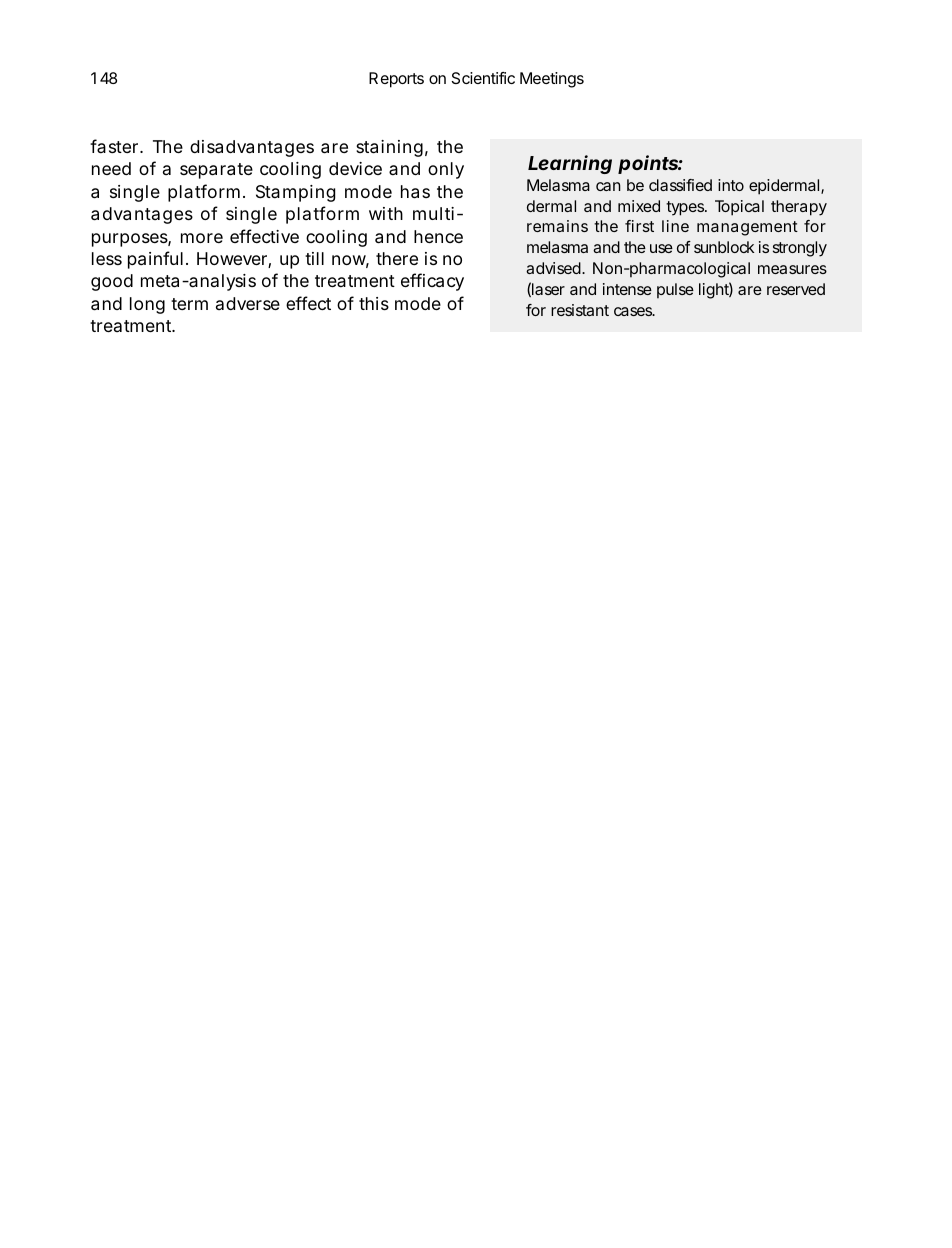  I want to click on into, so click(731, 185).
